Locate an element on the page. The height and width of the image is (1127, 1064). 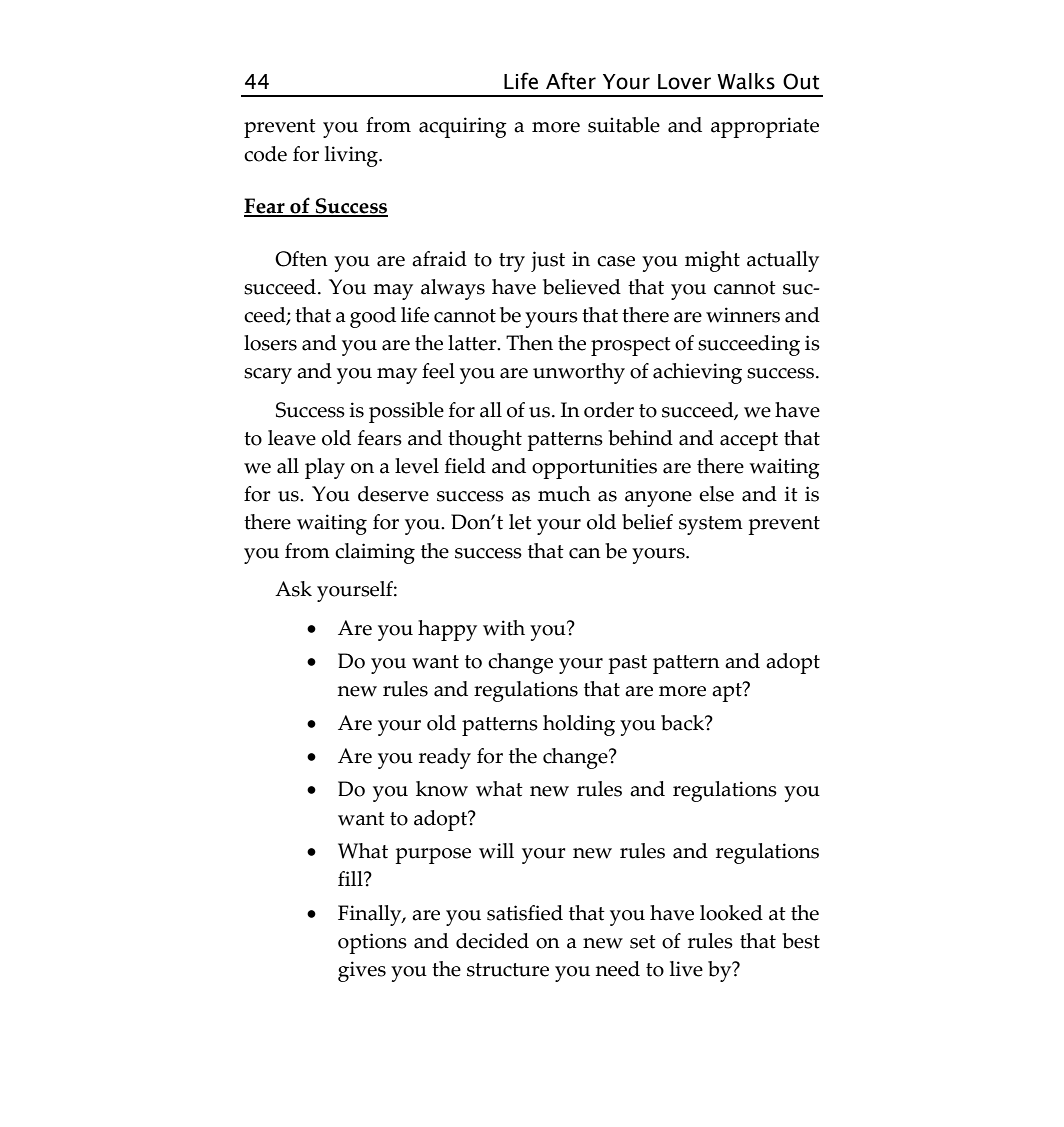
achieving is located at coordinates (697, 373).
